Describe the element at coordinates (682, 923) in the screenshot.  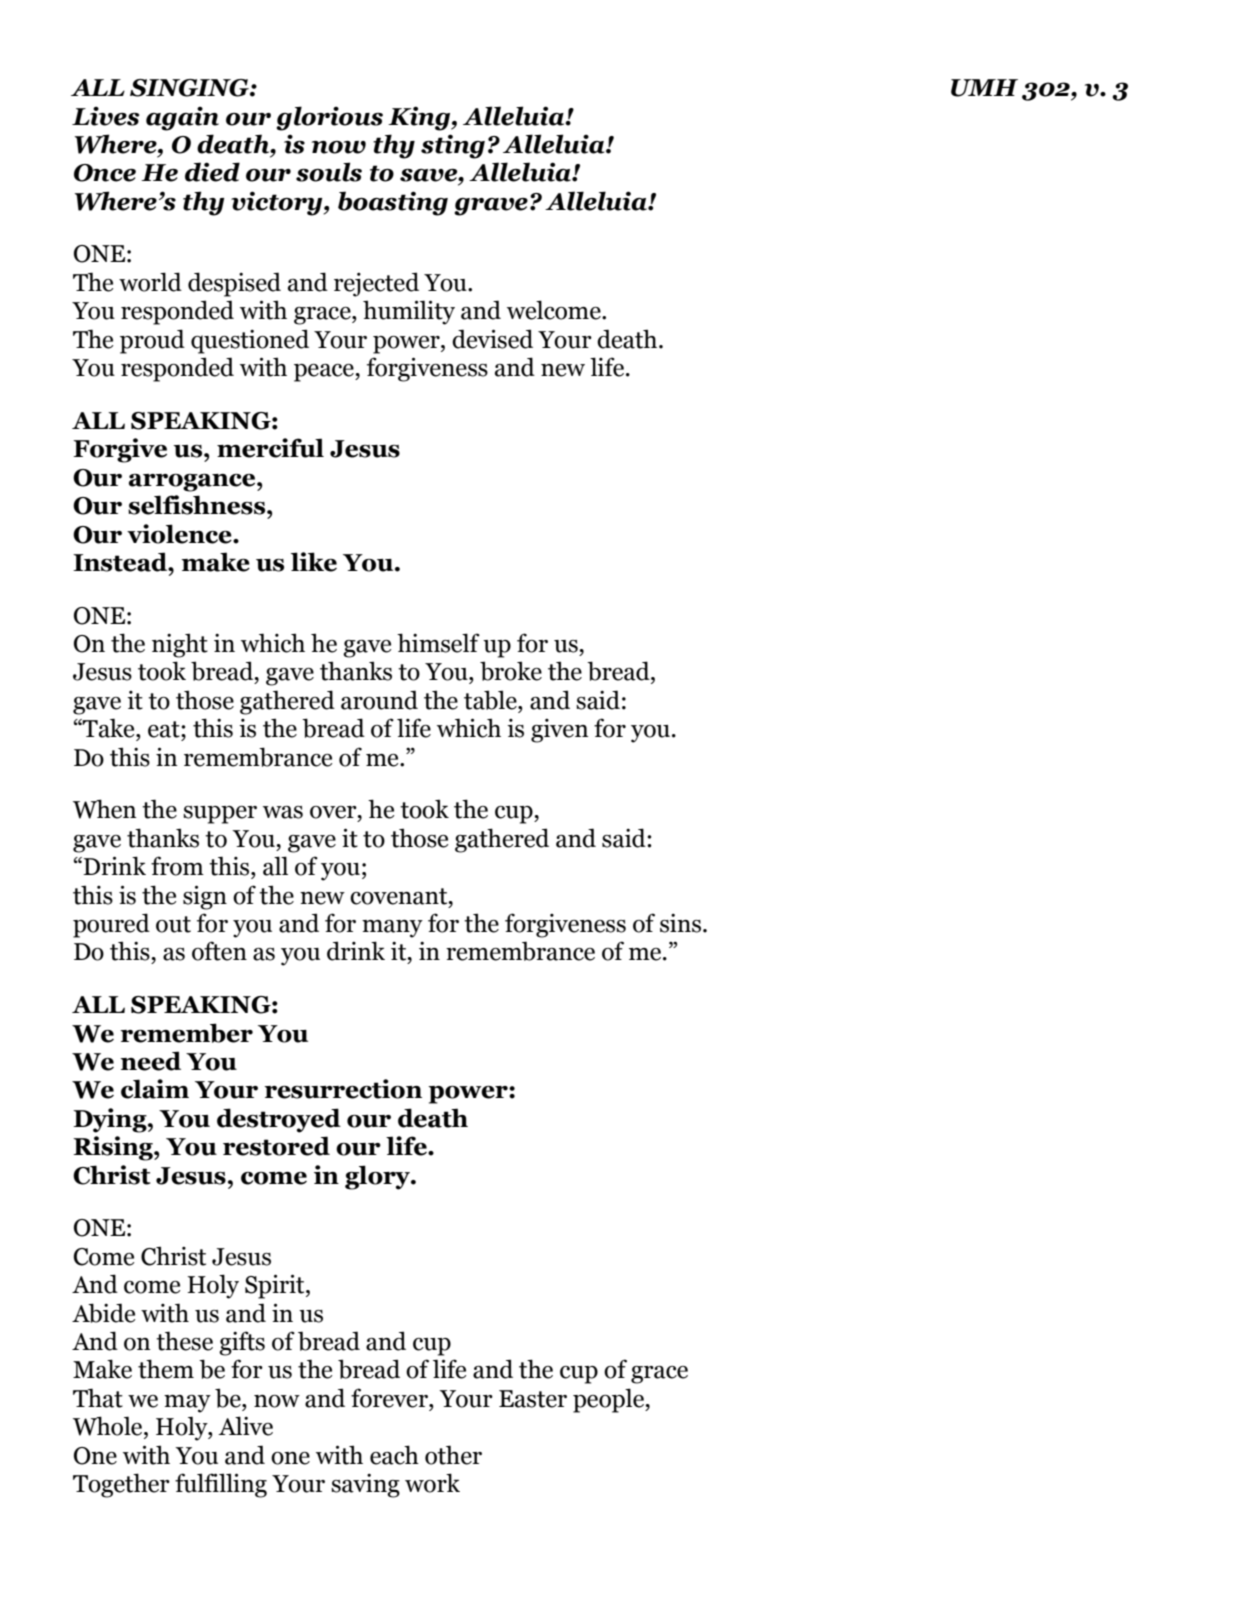
I see `sins` at that location.
